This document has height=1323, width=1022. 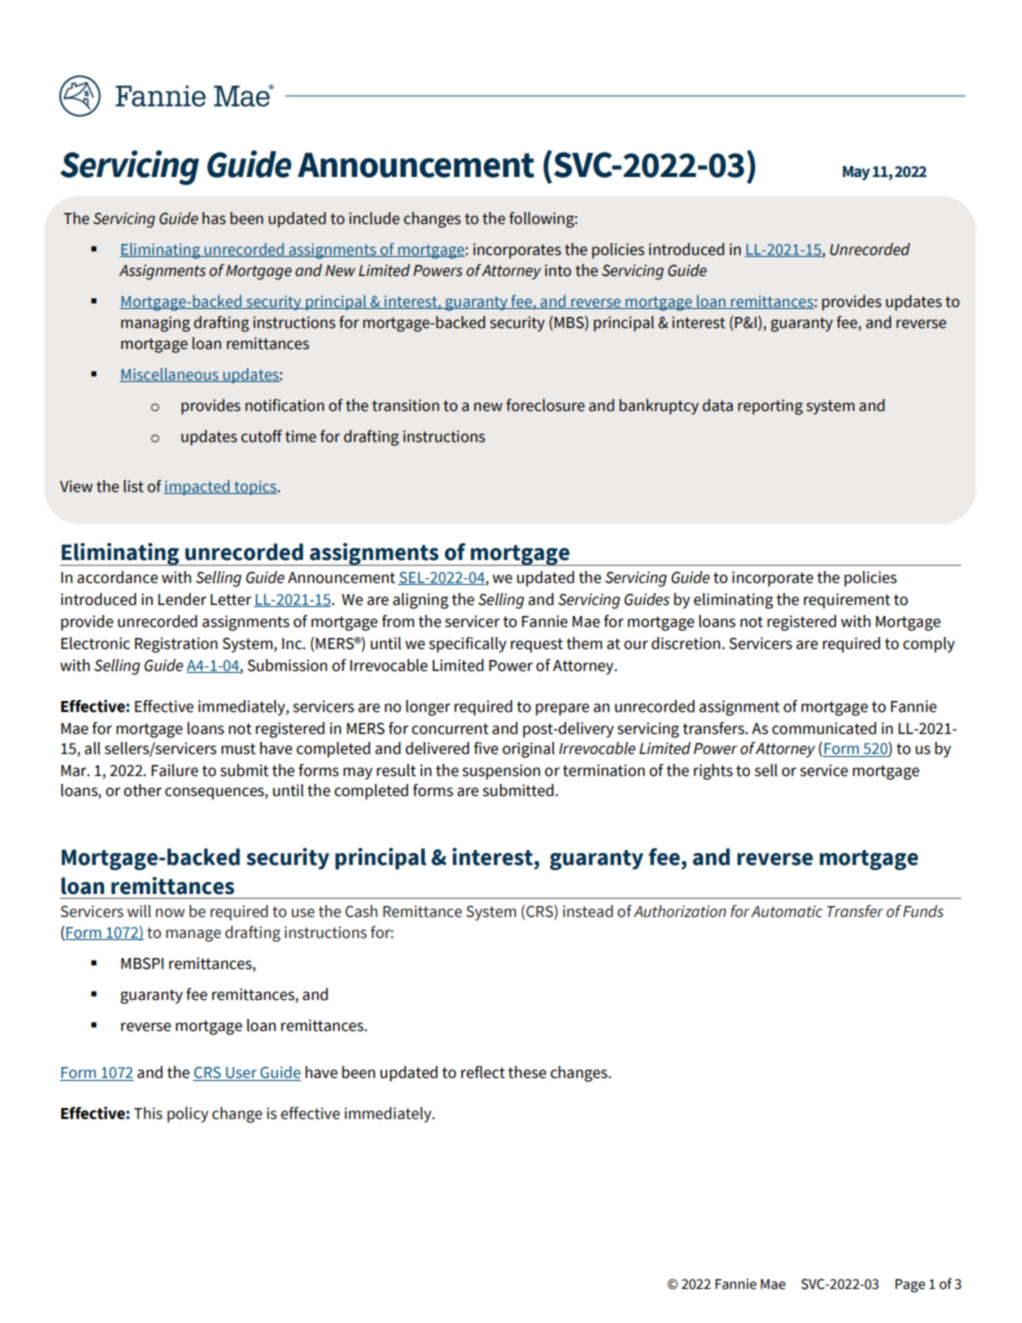 I want to click on policy, so click(x=187, y=1115).
